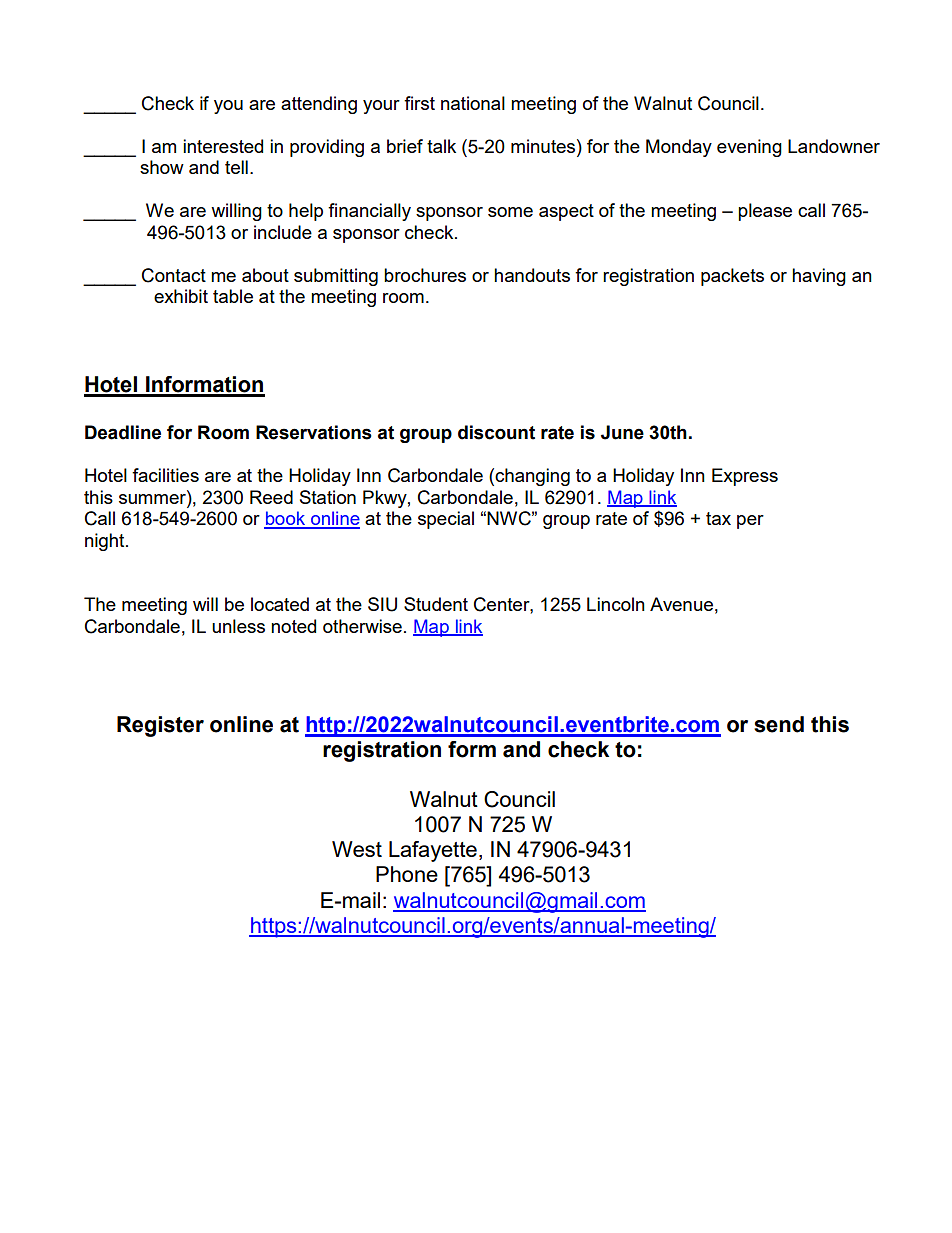 The height and width of the screenshot is (1233, 952). I want to click on evening, so click(749, 148).
